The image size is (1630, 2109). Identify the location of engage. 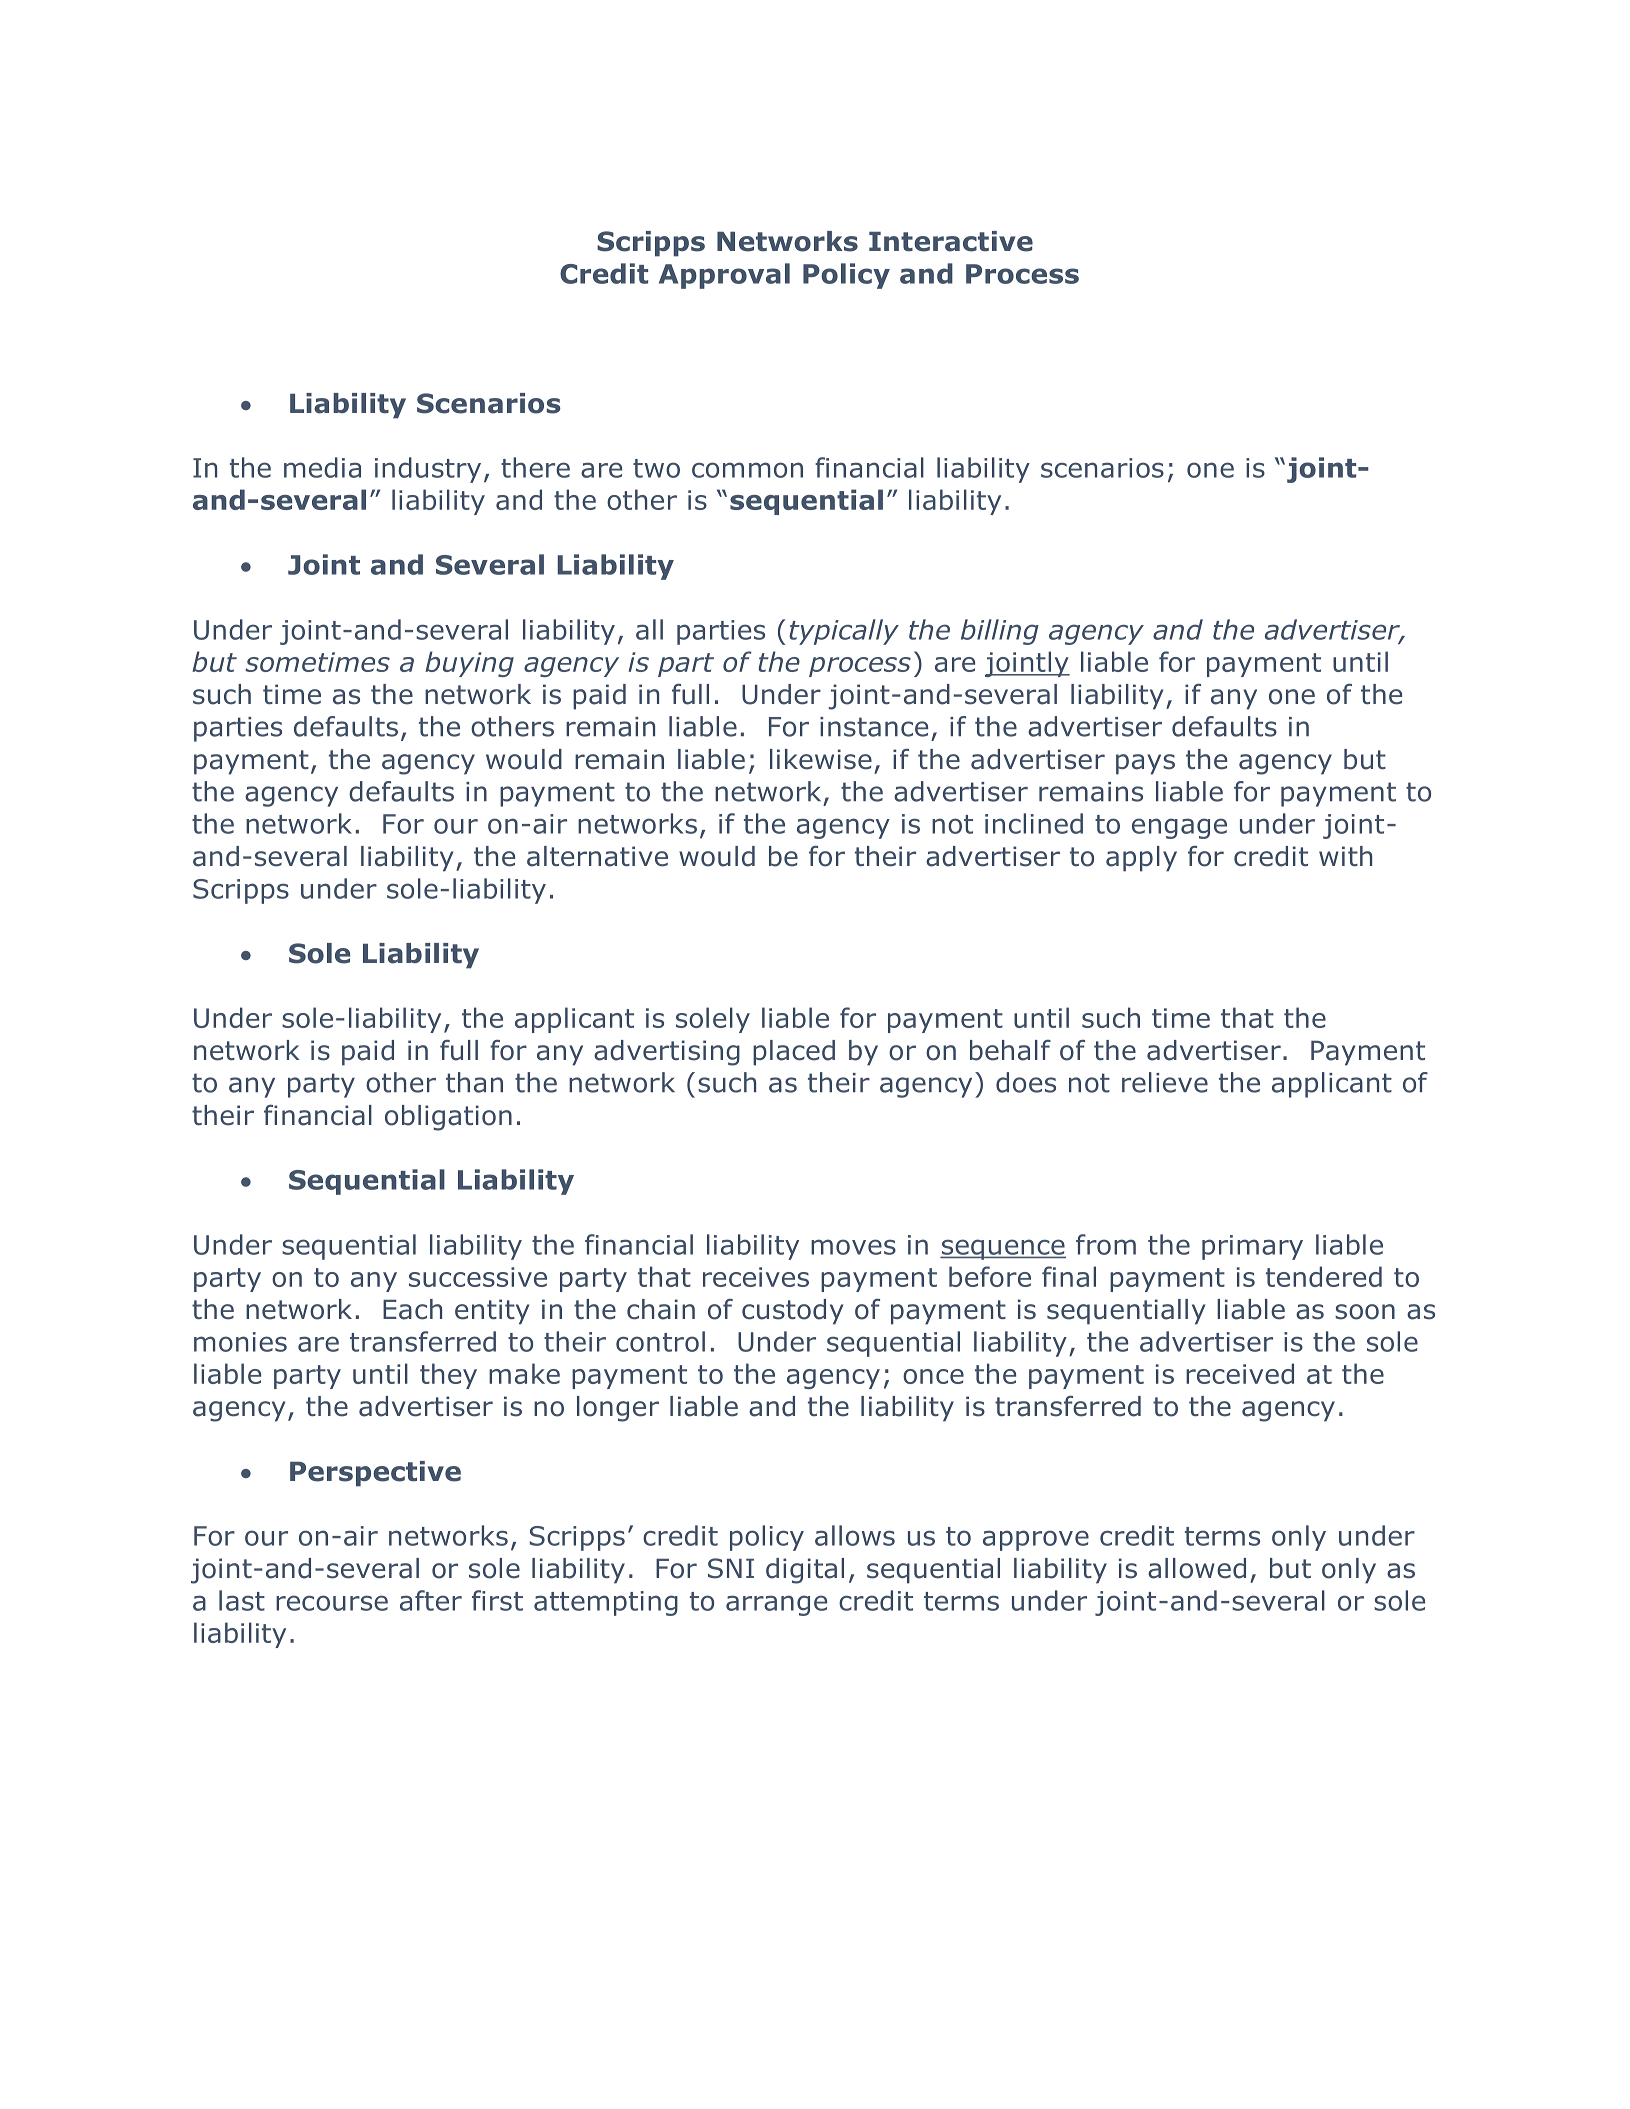
(1179, 828).
